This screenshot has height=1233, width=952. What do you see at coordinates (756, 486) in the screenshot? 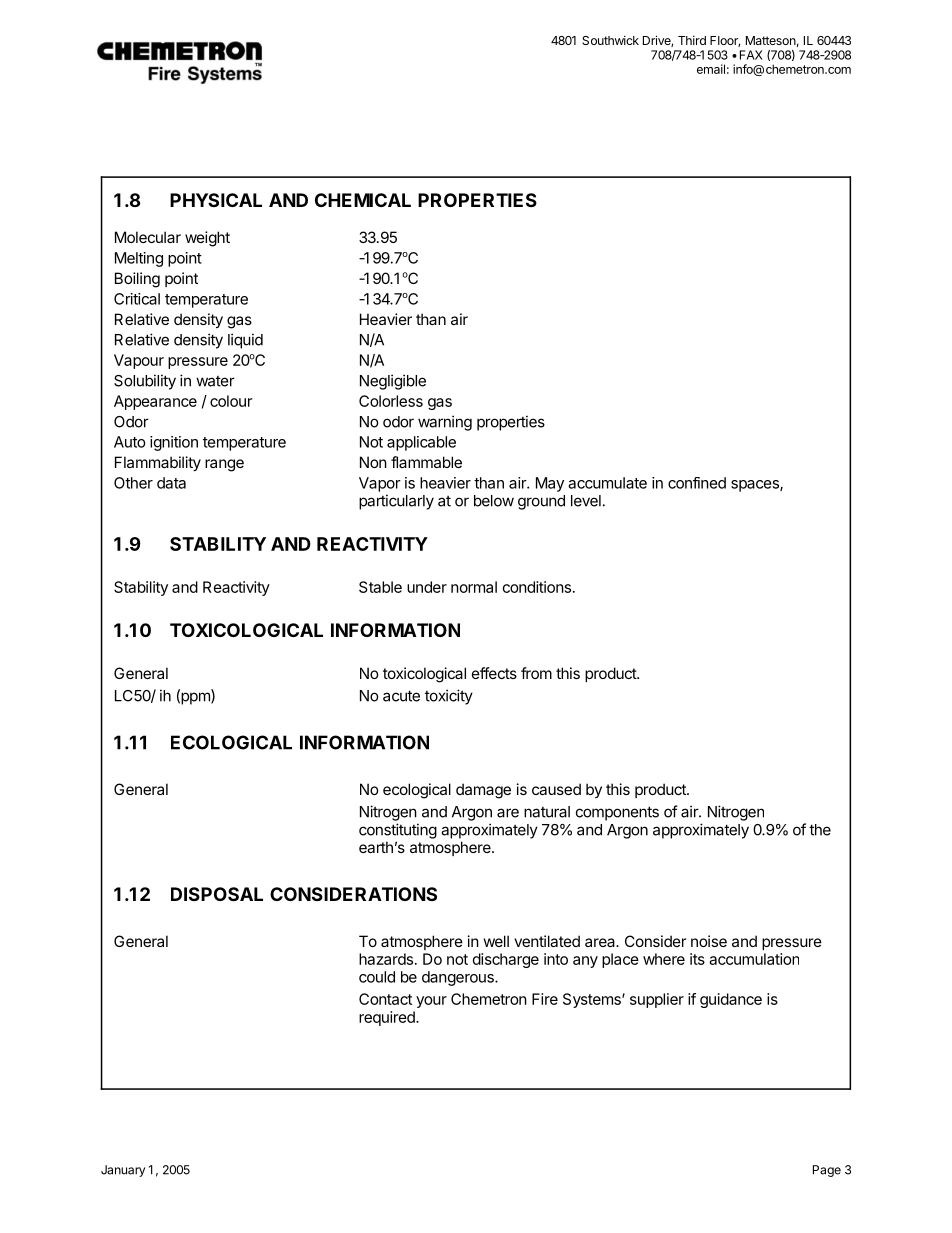
I see `spaces` at bounding box center [756, 486].
